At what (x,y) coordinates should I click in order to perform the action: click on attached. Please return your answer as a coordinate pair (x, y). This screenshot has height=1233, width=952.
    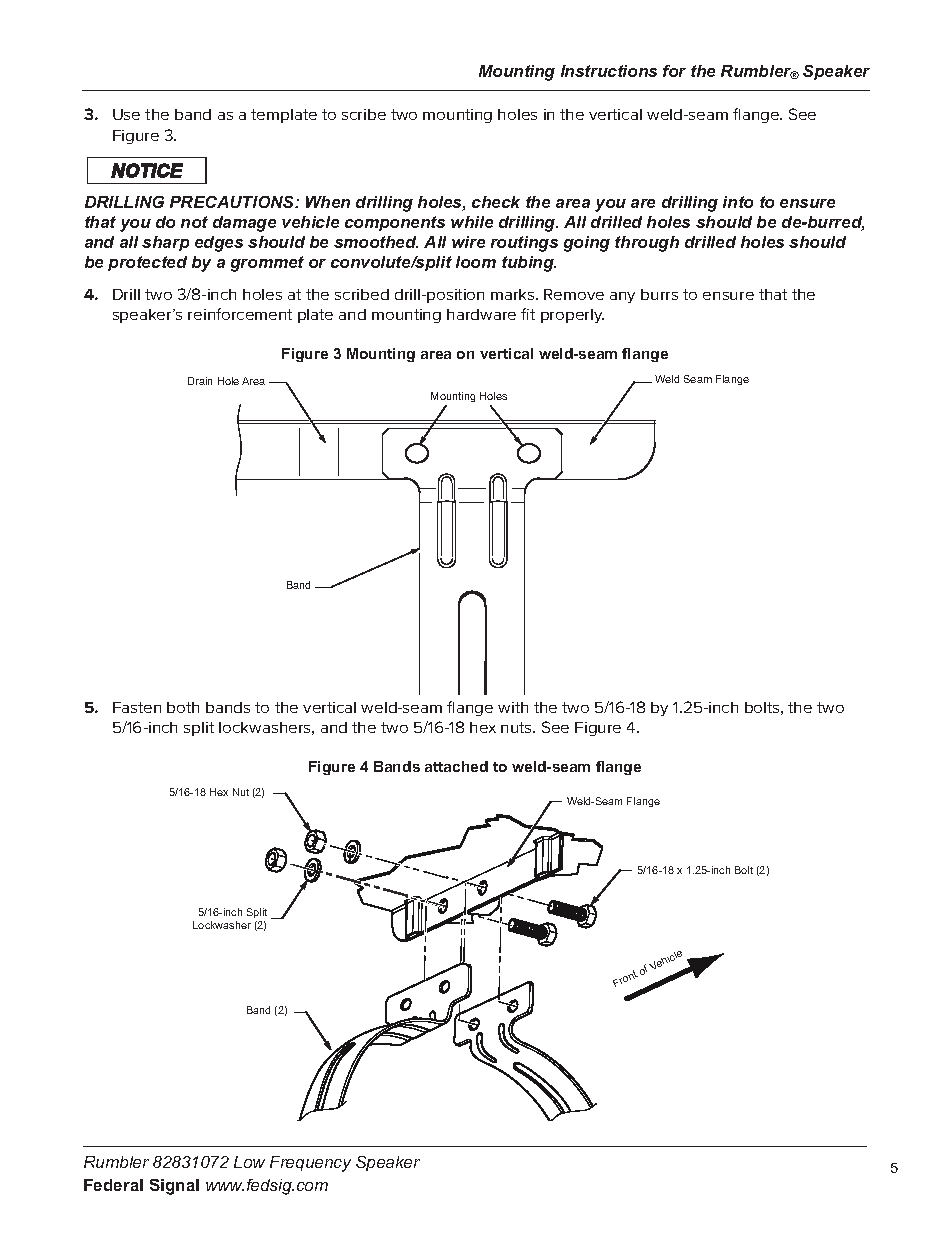
    Looking at the image, I should click on (456, 766).
